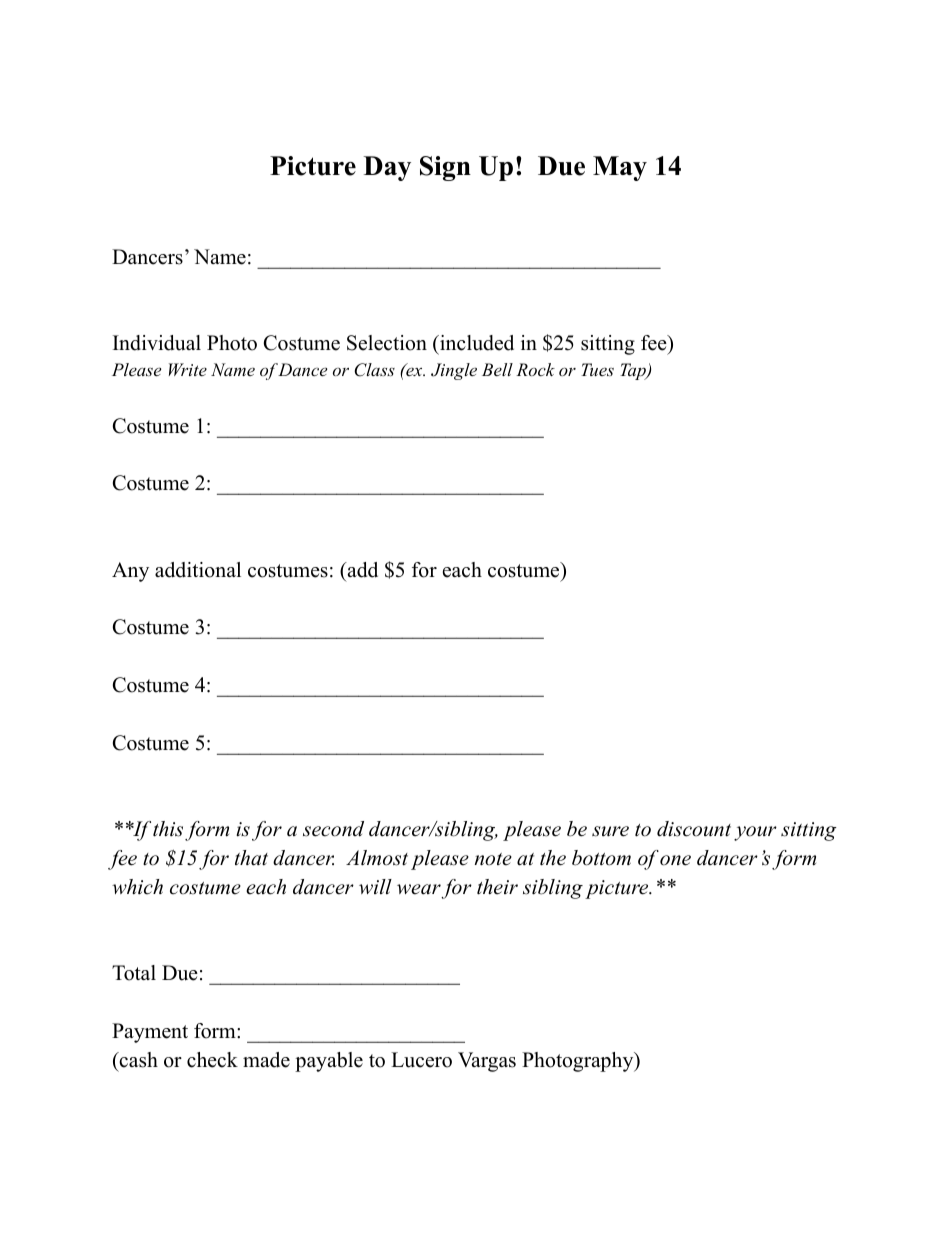  What do you see at coordinates (212, 1060) in the screenshot?
I see `check` at bounding box center [212, 1060].
